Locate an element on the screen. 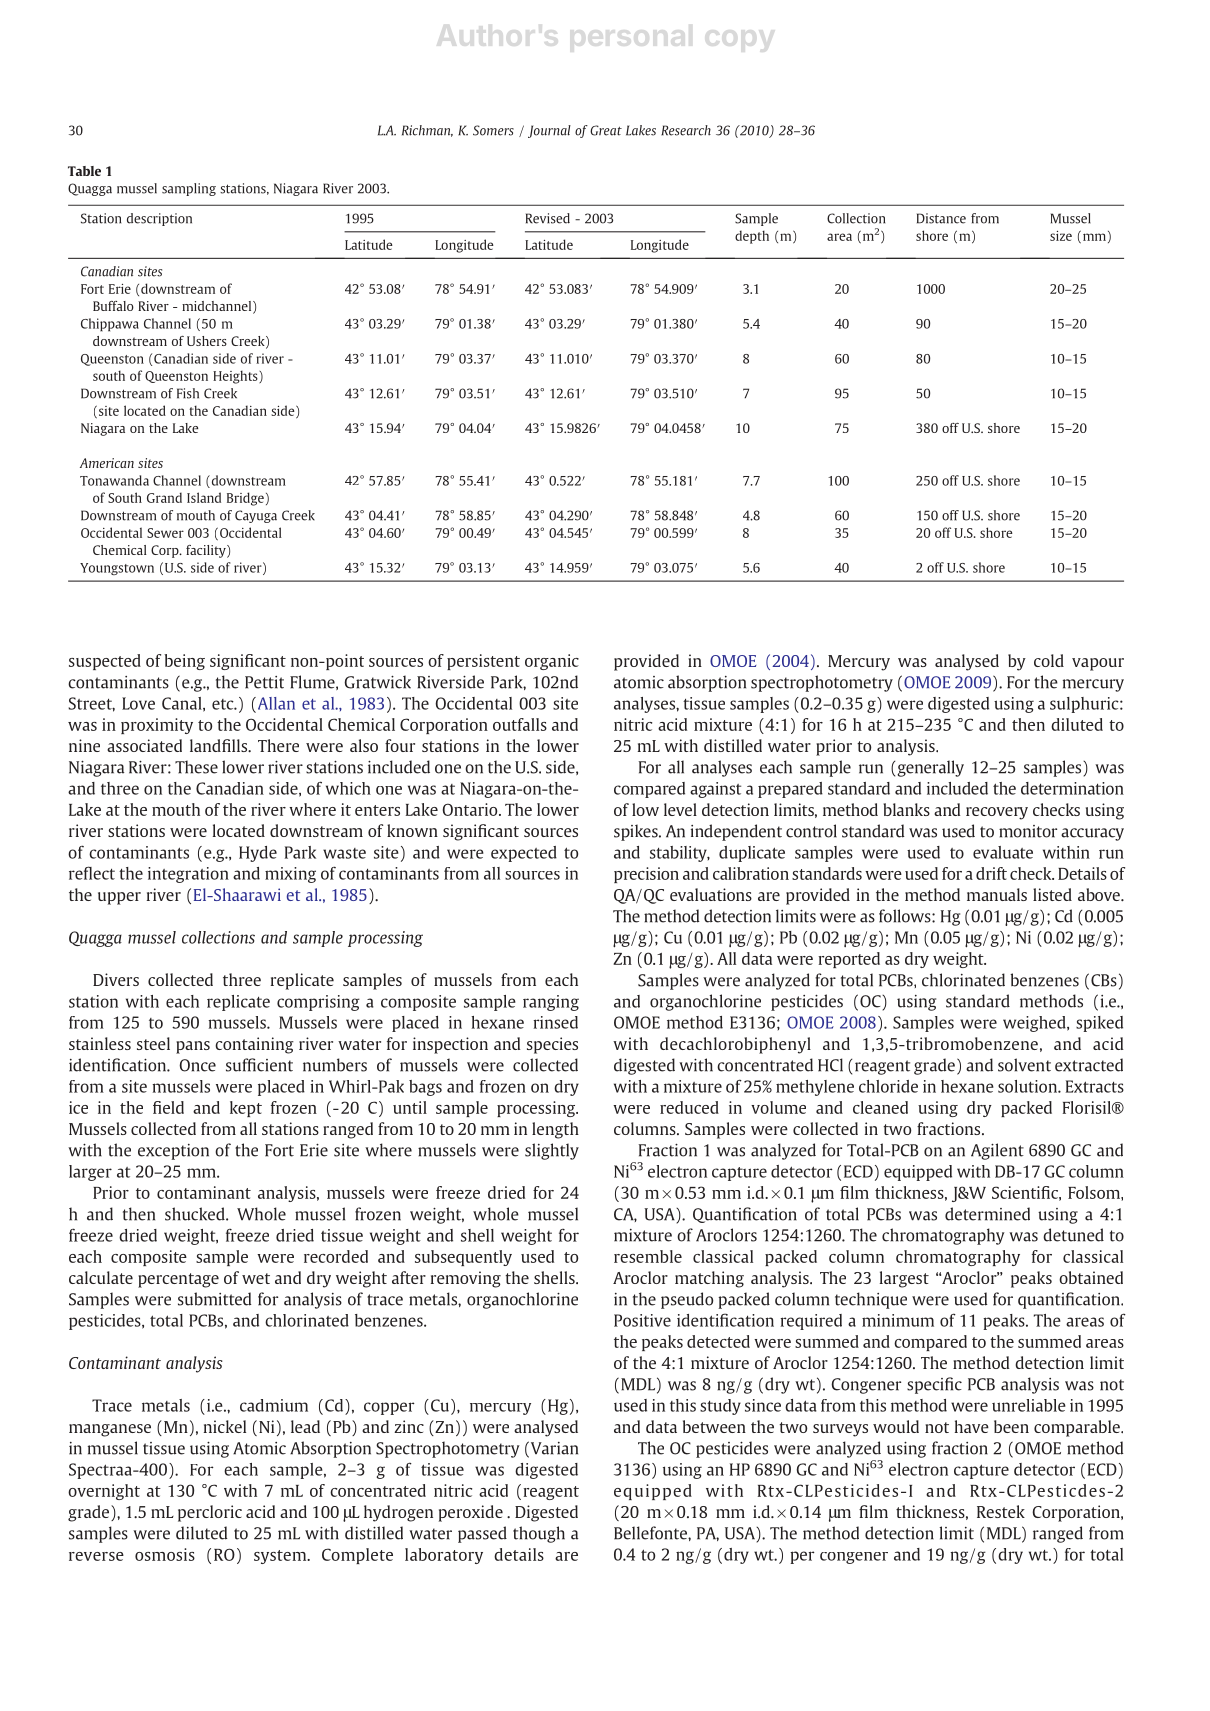  though is located at coordinates (539, 1534).
